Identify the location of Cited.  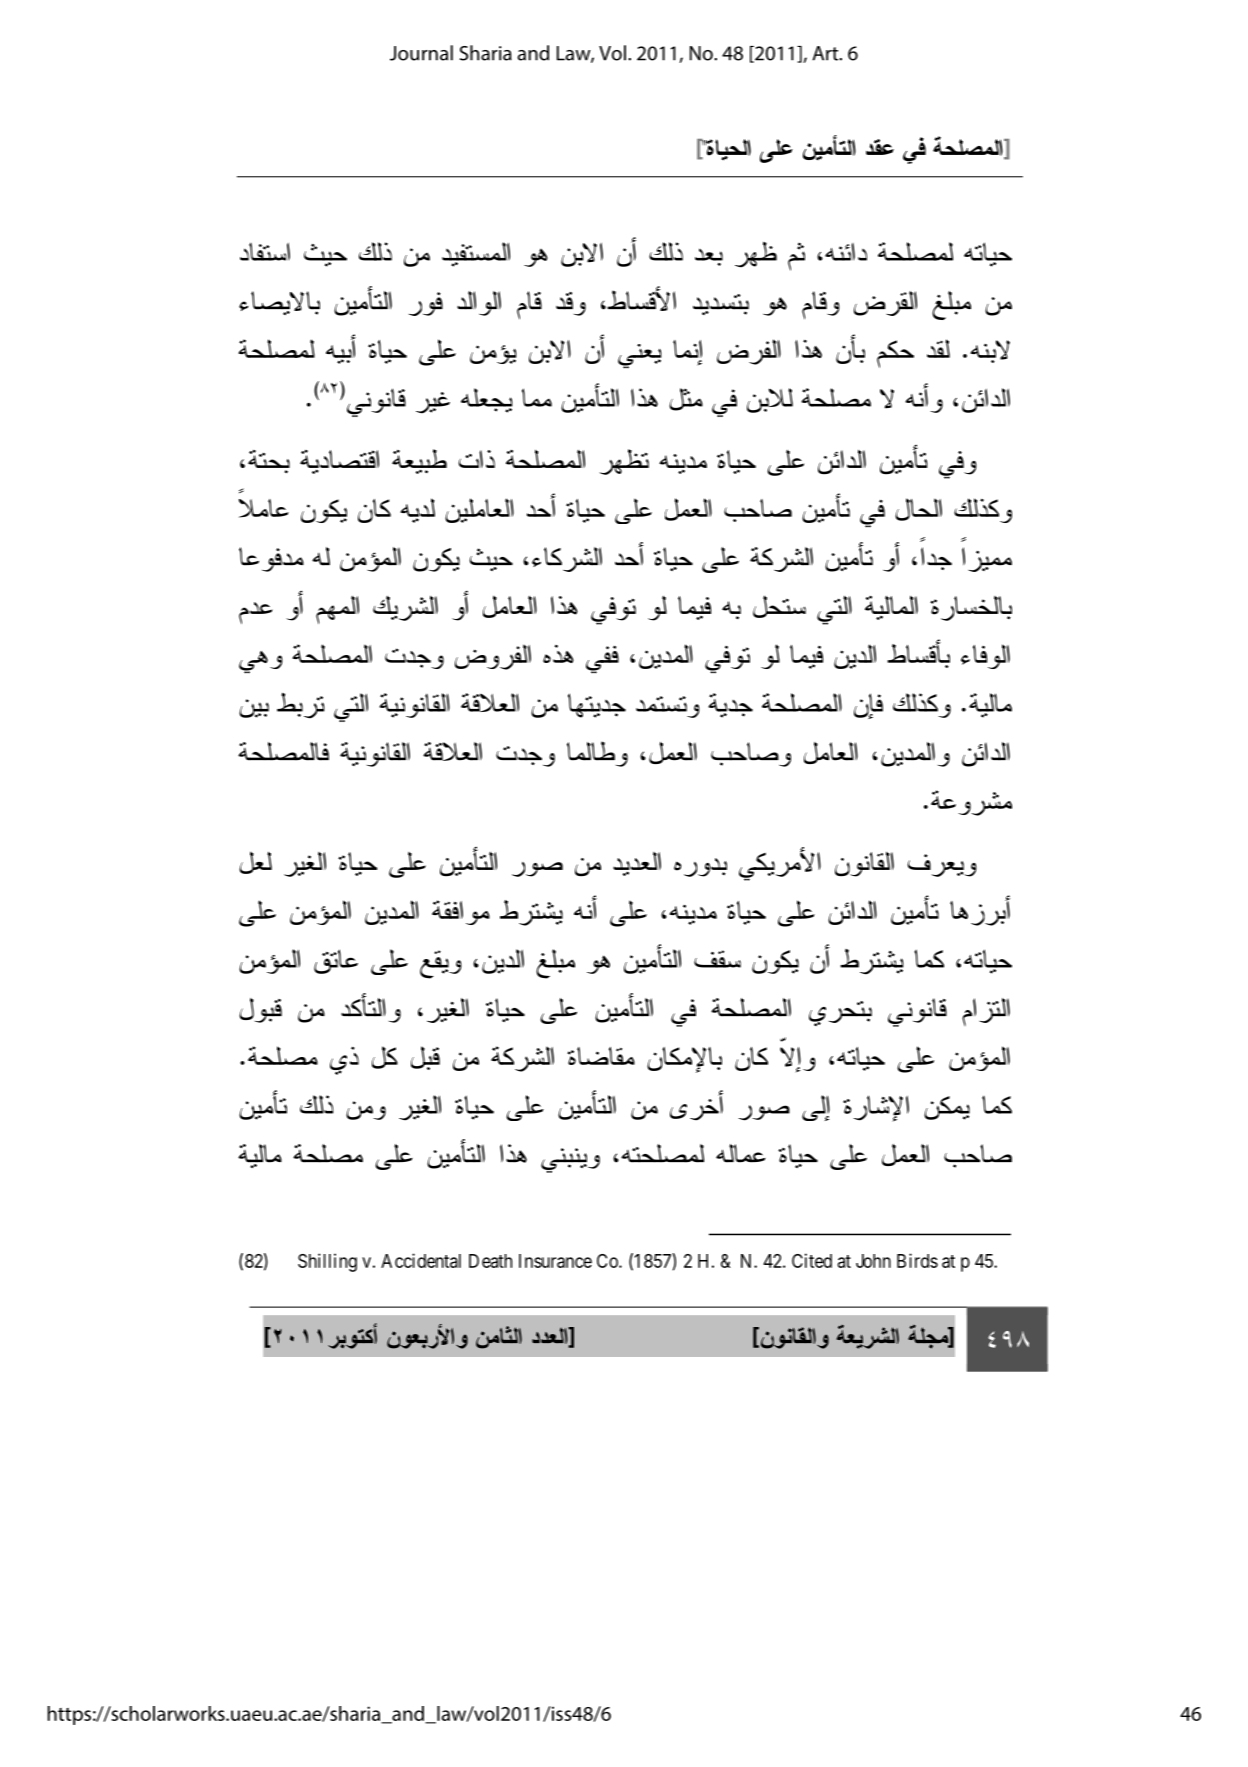
(812, 1260).
